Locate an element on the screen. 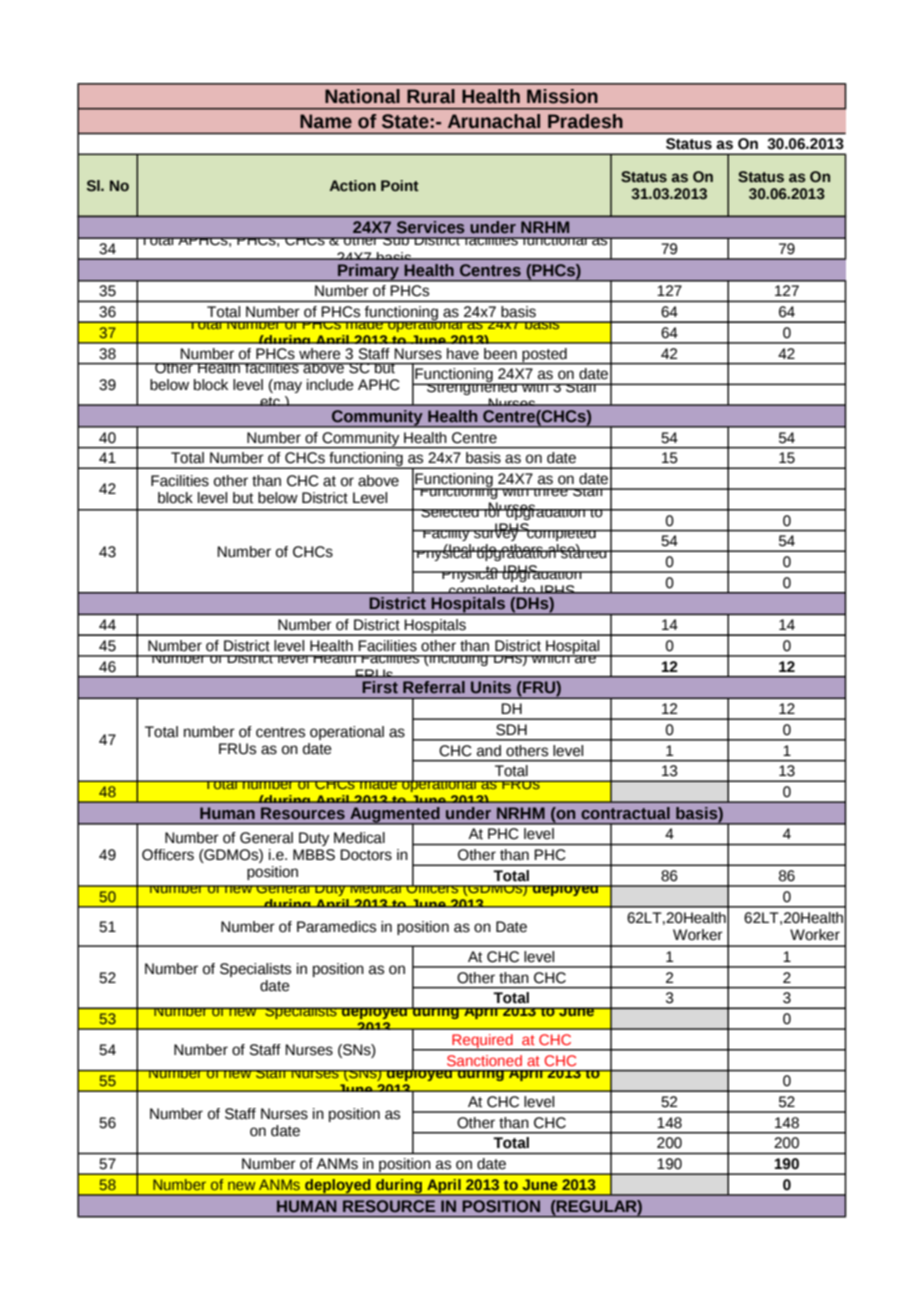 This screenshot has height=1308, width=924. Name is located at coordinates (326, 121).
